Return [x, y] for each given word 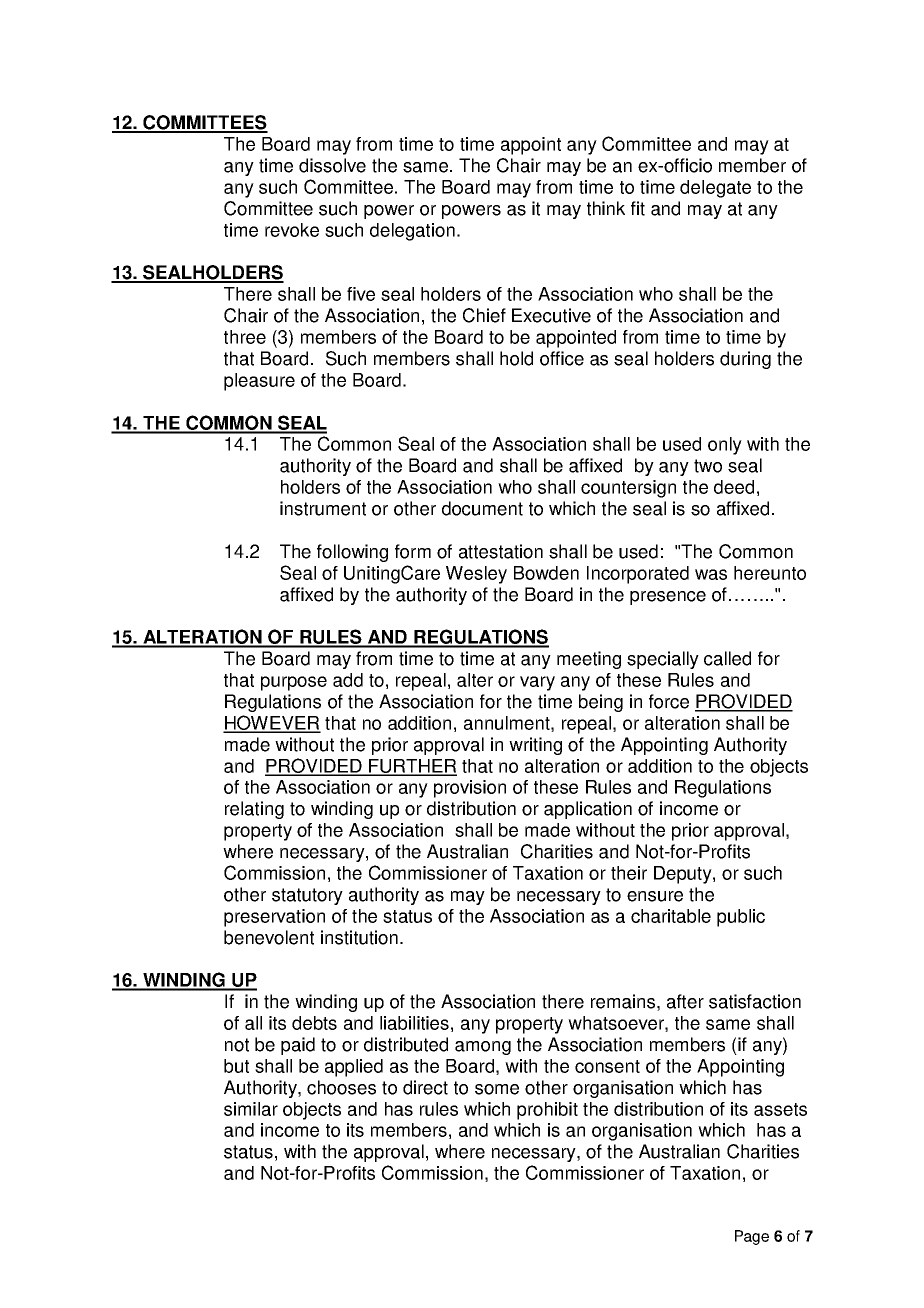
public [741, 918]
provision [470, 789]
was [711, 574]
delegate [715, 189]
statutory [307, 896]
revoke [292, 230]
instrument [323, 508]
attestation [501, 551]
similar [251, 1109]
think [606, 208]
